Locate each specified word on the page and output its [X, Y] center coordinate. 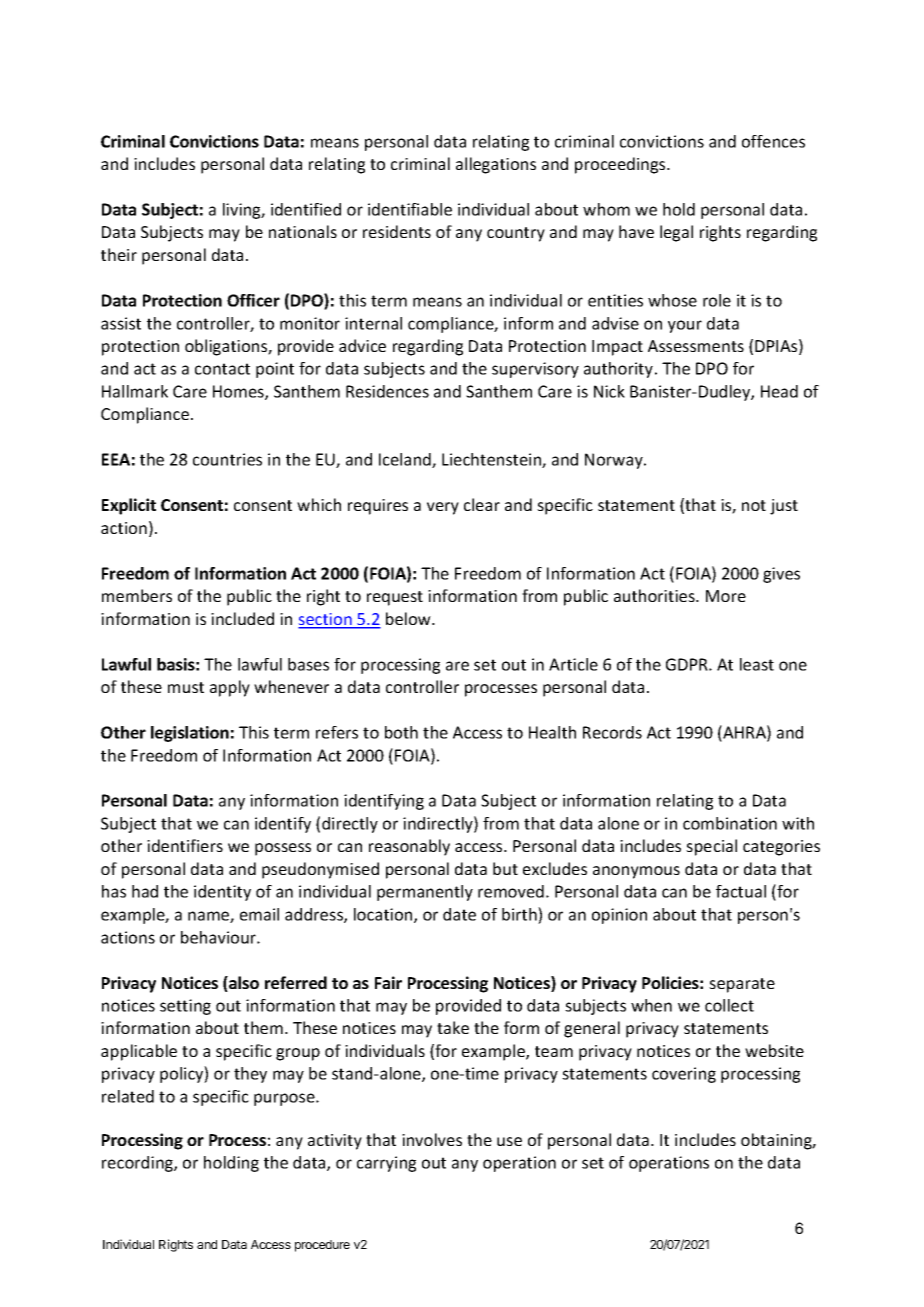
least [757, 664]
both [401, 732]
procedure [322, 1246]
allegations [496, 165]
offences [773, 141]
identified [306, 209]
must [186, 687]
